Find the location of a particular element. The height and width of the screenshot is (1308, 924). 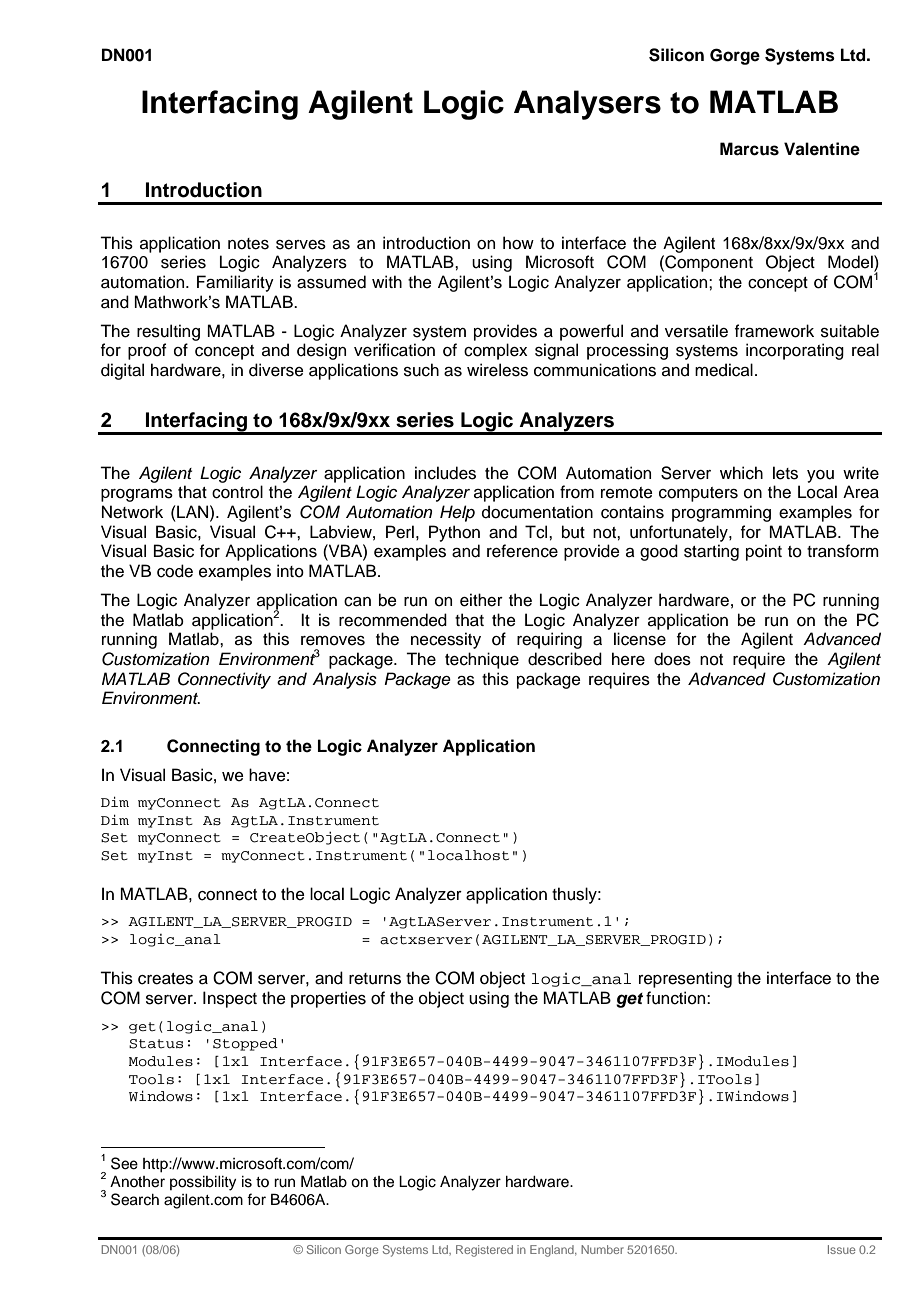

point is located at coordinates (764, 552).
